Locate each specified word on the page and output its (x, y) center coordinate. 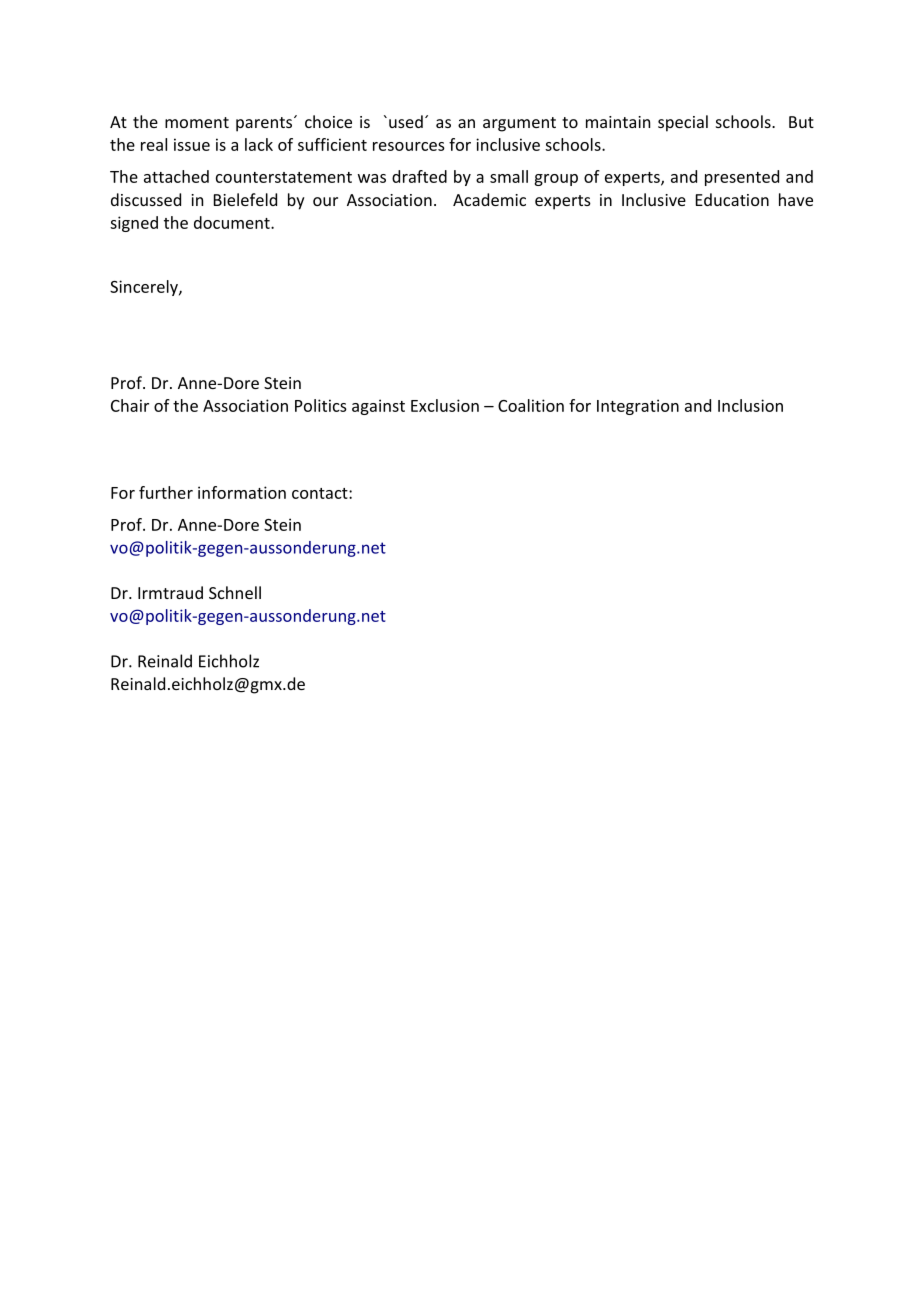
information (242, 492)
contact (321, 493)
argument (519, 124)
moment (197, 122)
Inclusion (750, 405)
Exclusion (445, 405)
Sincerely (145, 288)
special (683, 123)
